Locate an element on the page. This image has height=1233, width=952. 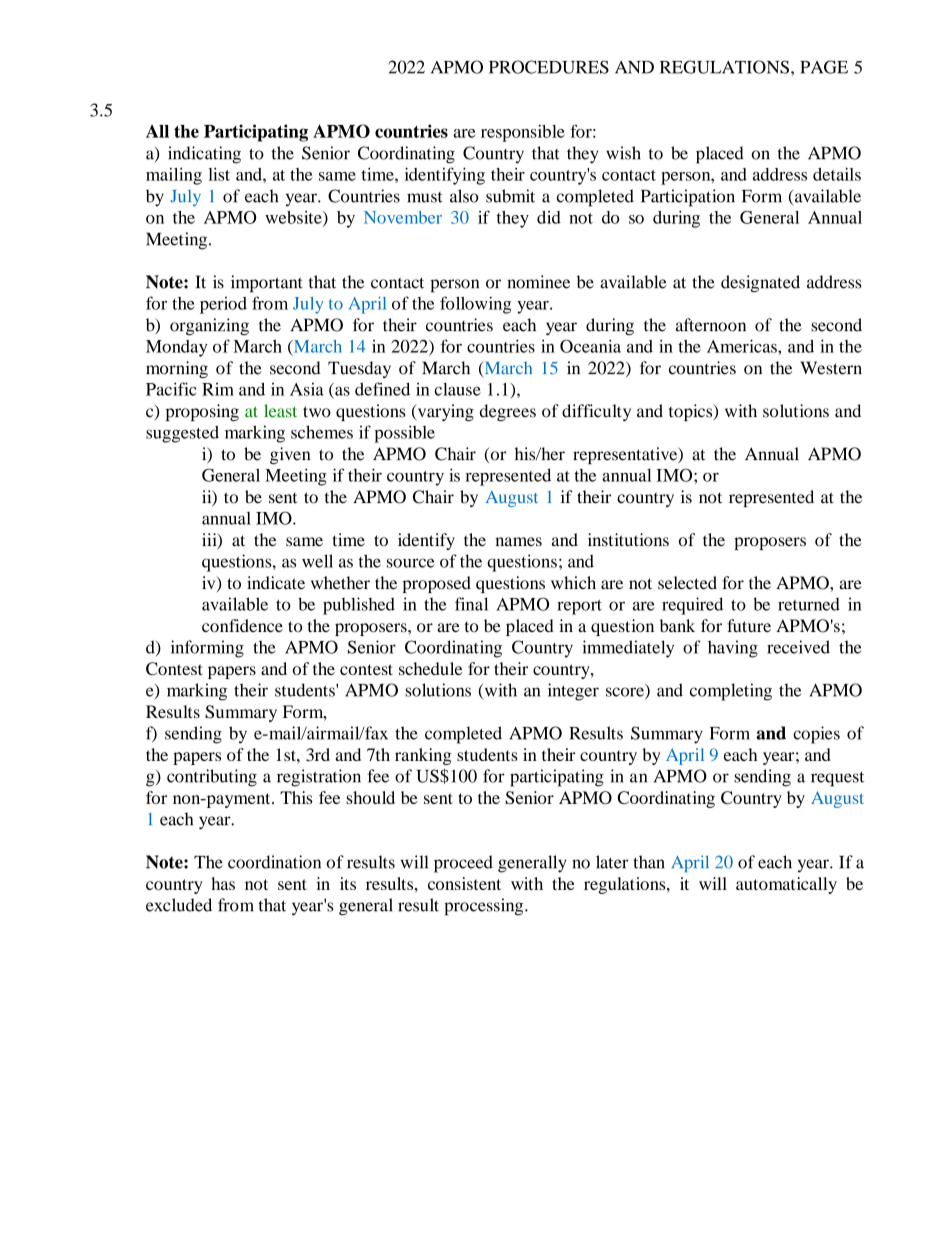
indicating is located at coordinates (204, 155).
